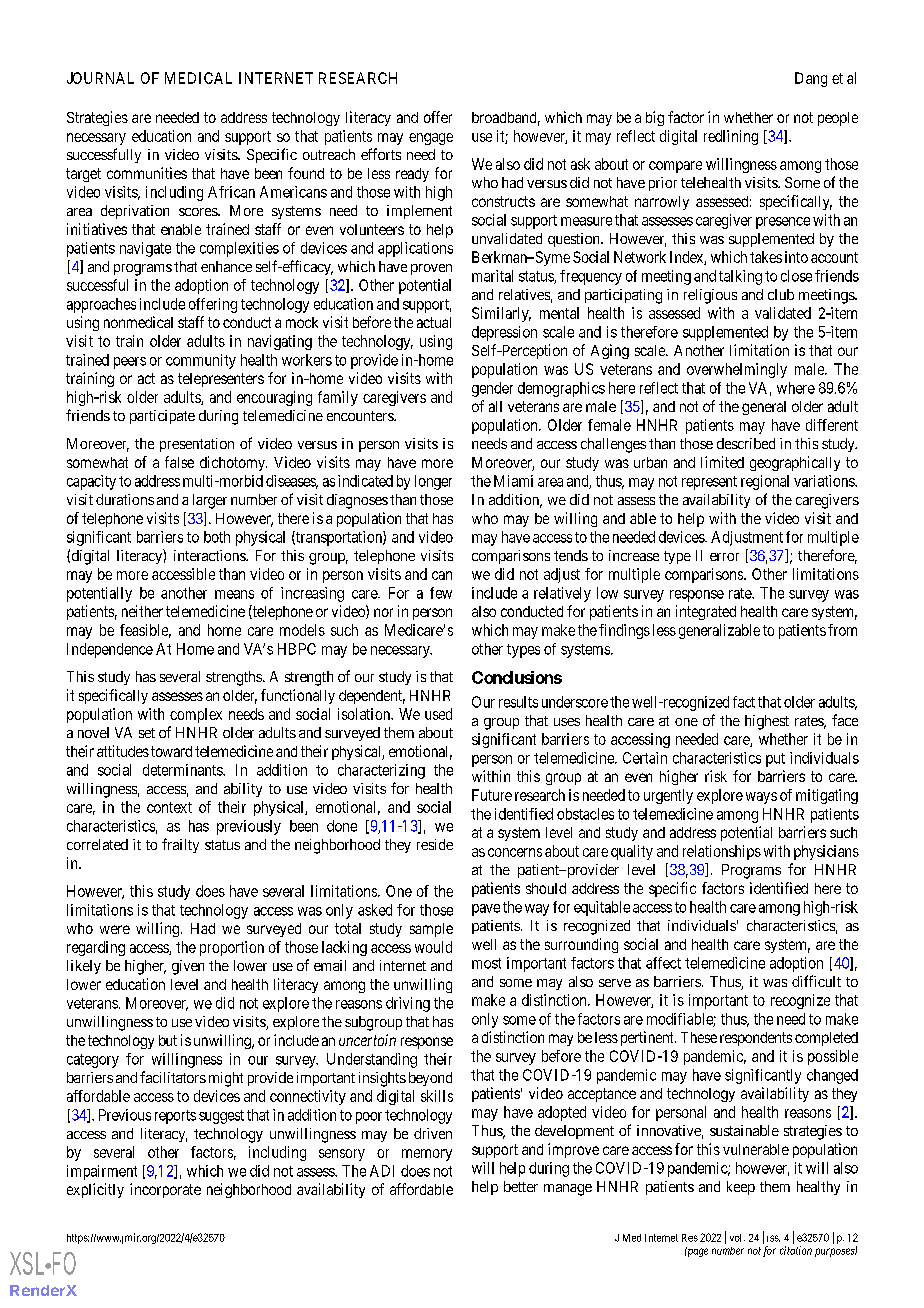 The height and width of the screenshot is (1308, 924). What do you see at coordinates (431, 139) in the screenshot?
I see `engage` at bounding box center [431, 139].
